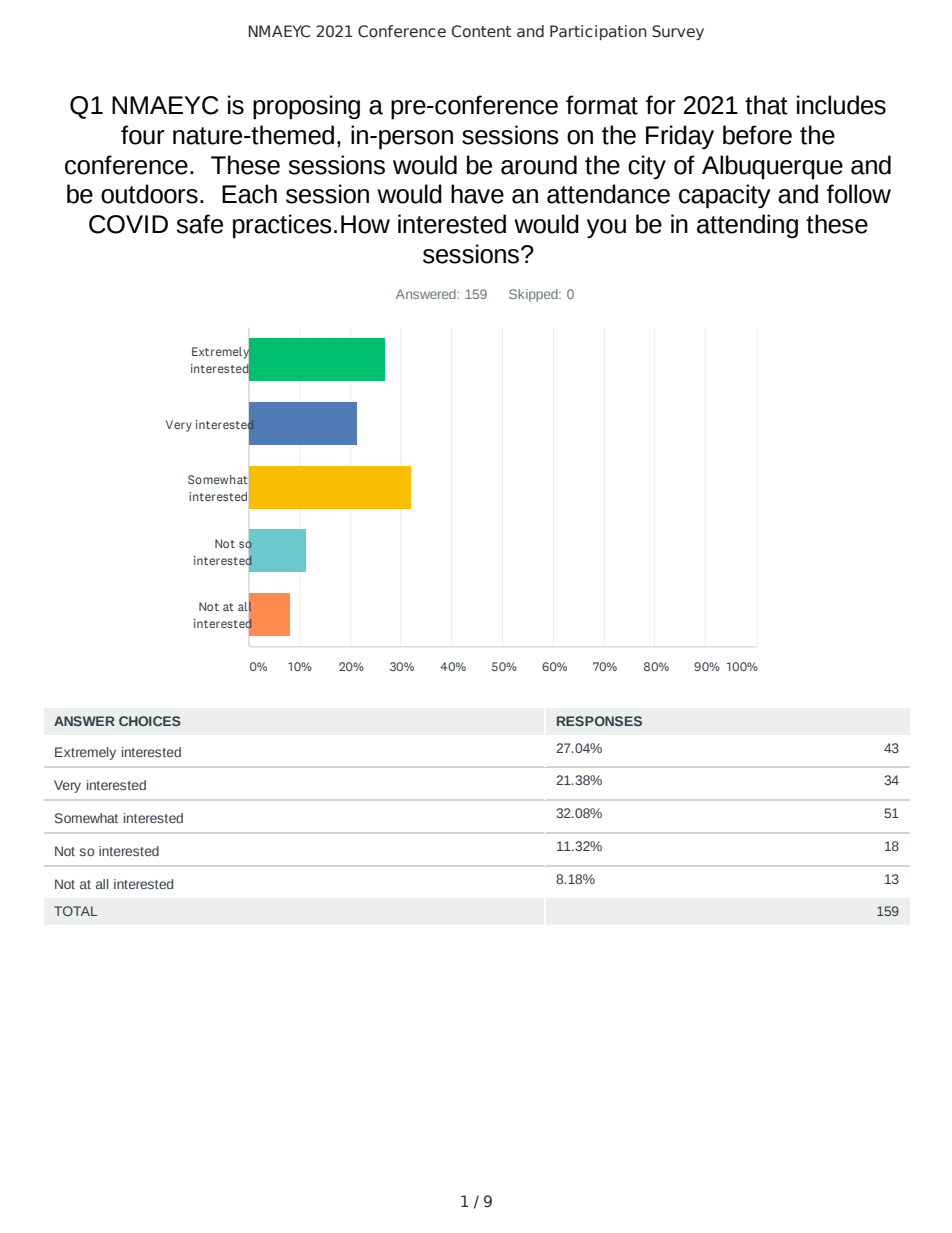  Describe the element at coordinates (481, 31) in the image. I see `Content` at that location.
